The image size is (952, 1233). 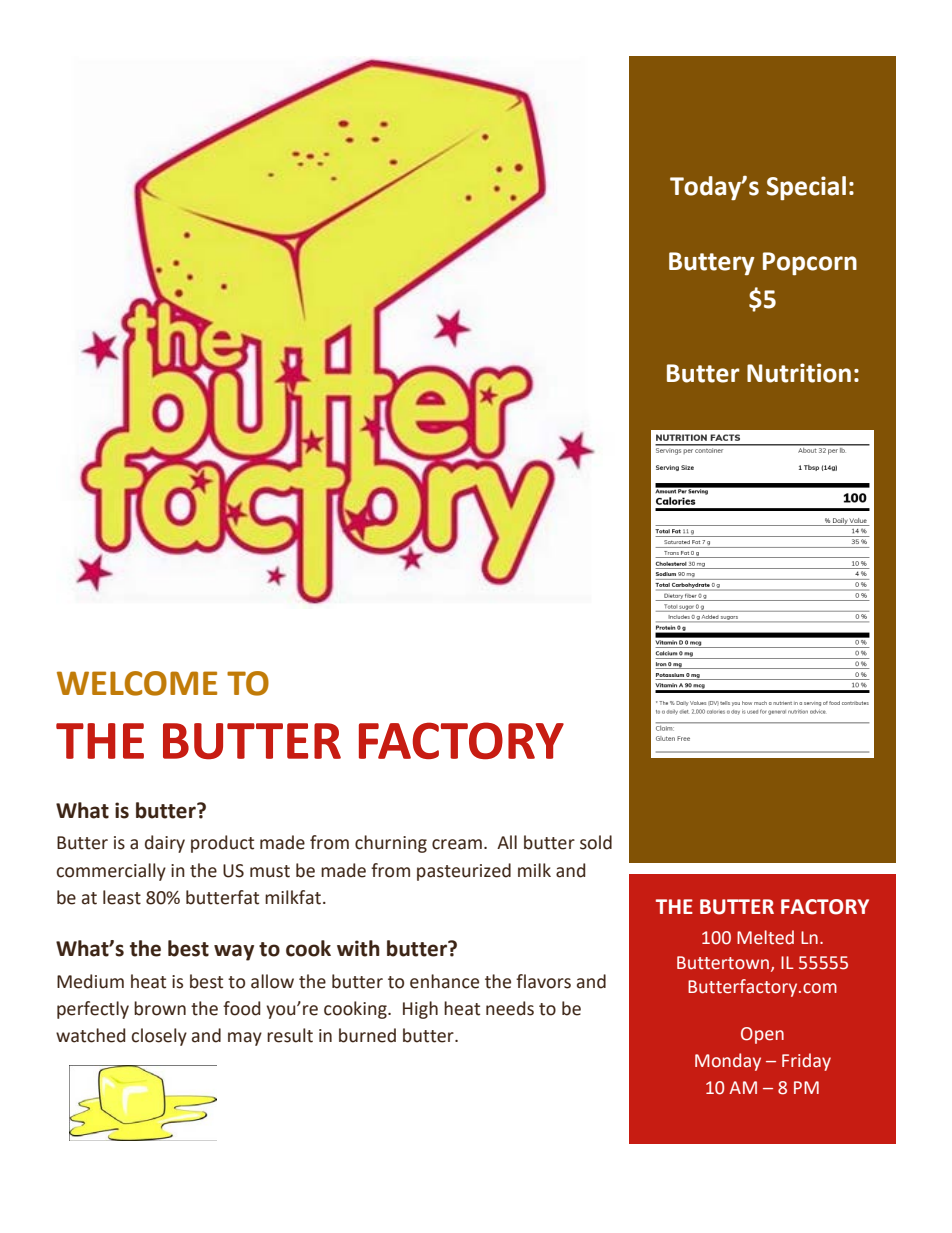 I want to click on High, so click(x=420, y=1010).
